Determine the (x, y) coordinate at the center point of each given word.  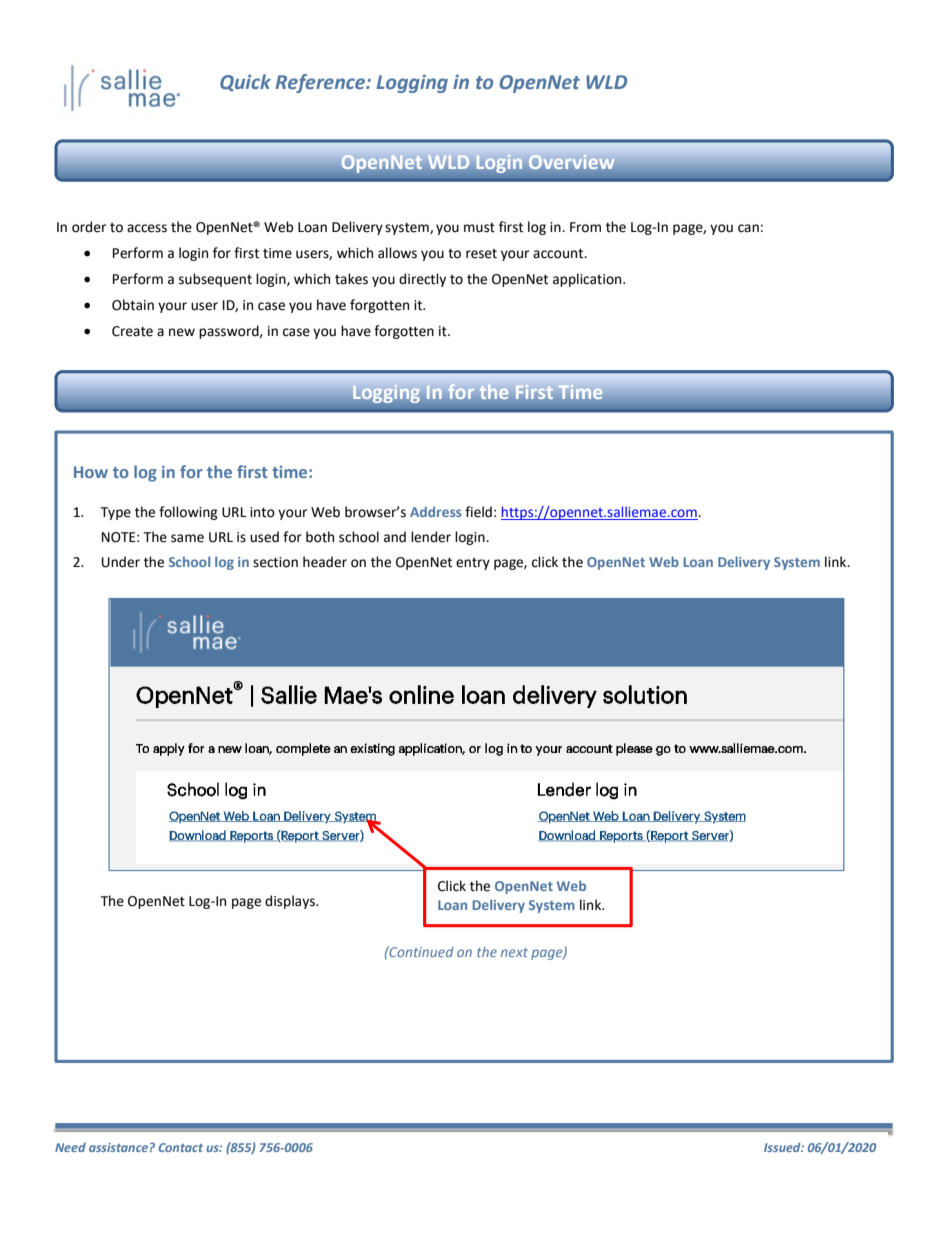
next (514, 952)
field (478, 512)
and (395, 537)
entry (473, 564)
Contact (180, 1147)
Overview (571, 162)
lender (431, 537)
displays (291, 902)
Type (115, 513)
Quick (245, 83)
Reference (321, 83)
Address (436, 511)
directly (422, 280)
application (588, 280)
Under (121, 562)
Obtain (133, 305)
